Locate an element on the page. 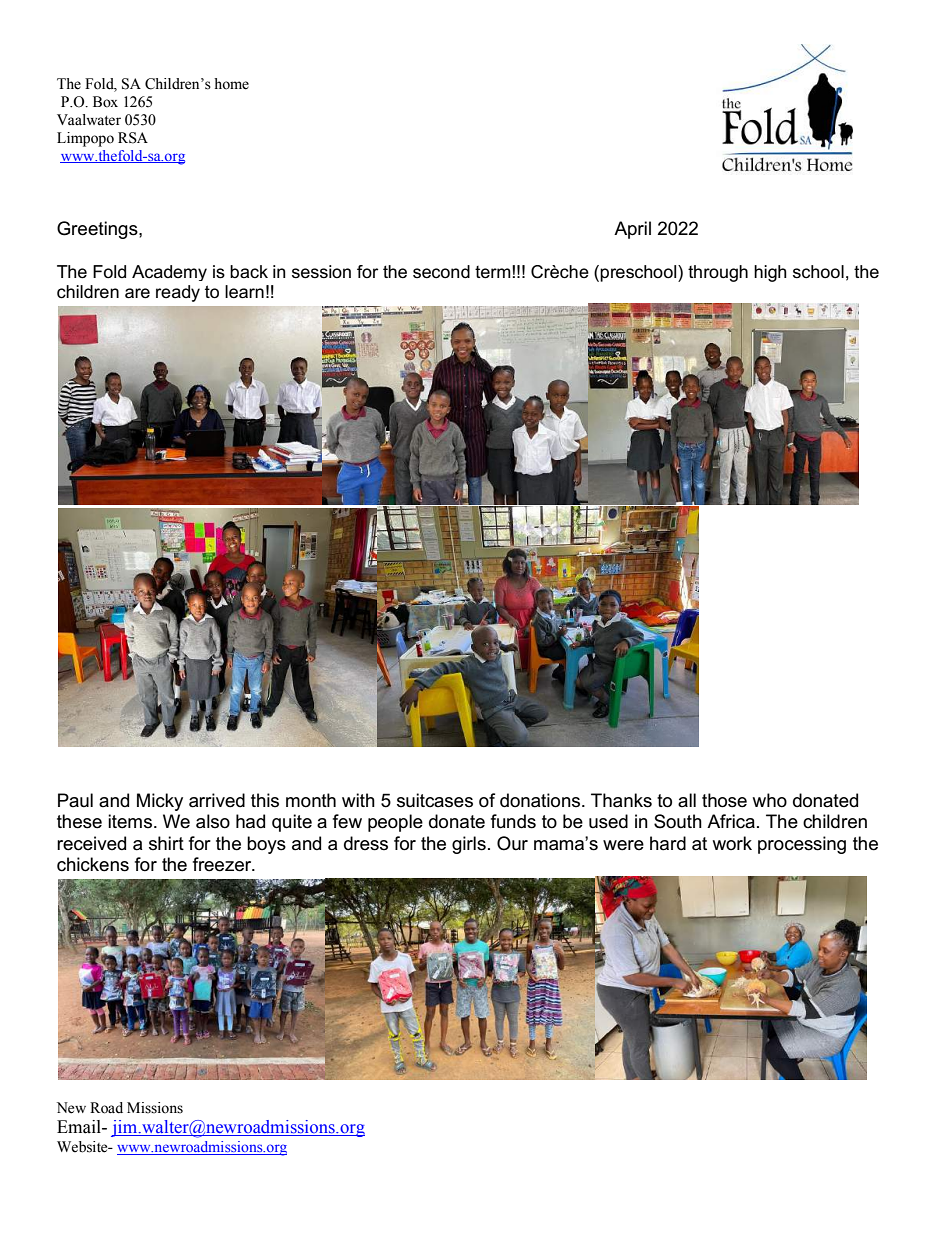 This document has height=1233, width=952. second is located at coordinates (441, 272).
